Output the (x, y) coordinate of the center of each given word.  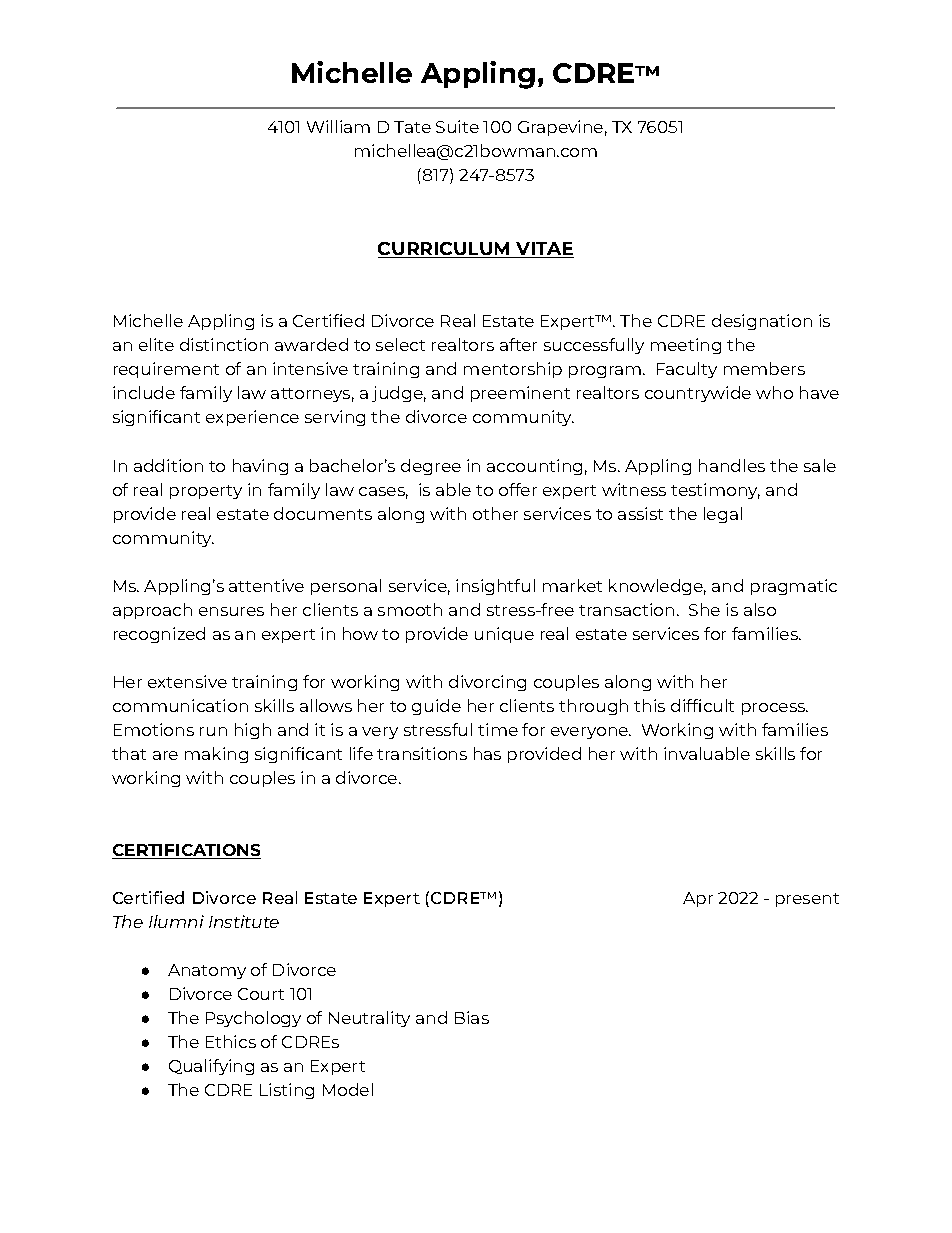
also (760, 609)
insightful (495, 587)
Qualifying (211, 1067)
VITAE (544, 250)
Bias (472, 1017)
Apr (698, 899)
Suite (457, 126)
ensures (231, 611)
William (338, 126)
